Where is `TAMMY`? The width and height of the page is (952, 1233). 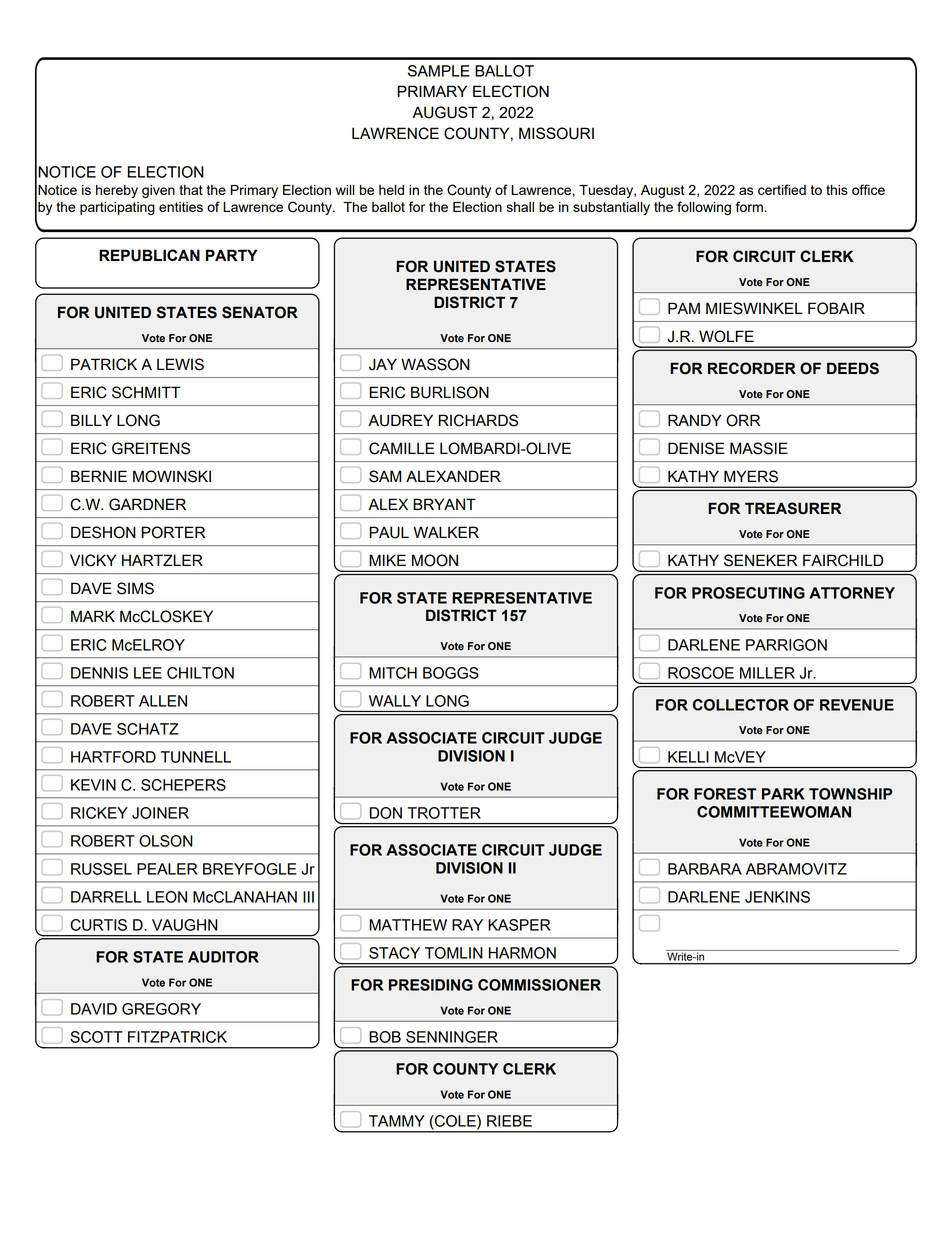 TAMMY is located at coordinates (397, 1121).
